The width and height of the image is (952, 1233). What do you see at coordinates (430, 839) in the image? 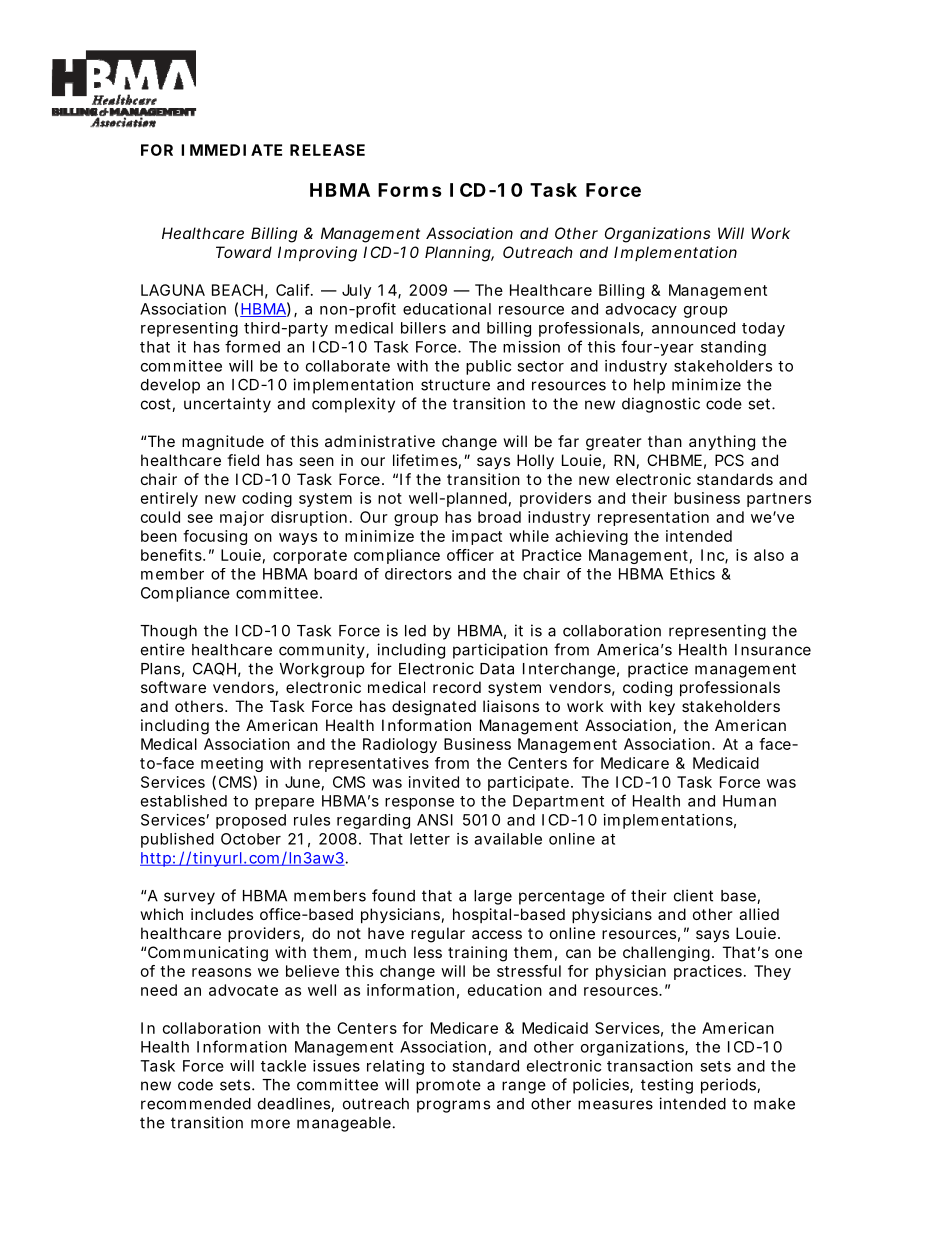
I see `letter` at bounding box center [430, 839].
